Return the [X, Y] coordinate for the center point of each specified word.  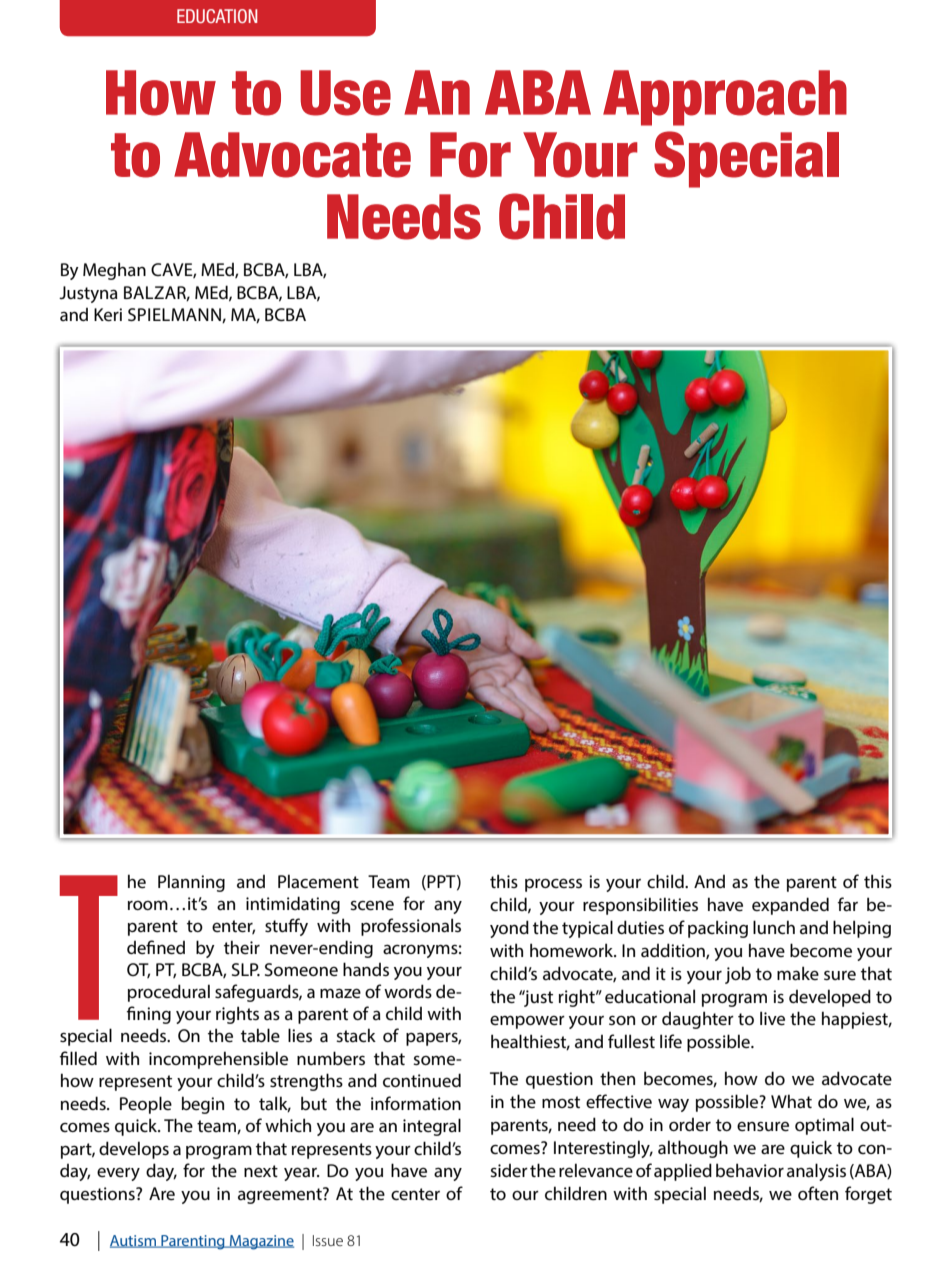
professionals [411, 927]
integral [432, 1127]
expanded [790, 906]
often [818, 1193]
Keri [108, 314]
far [848, 904]
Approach [725, 98]
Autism [134, 1241]
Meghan [114, 271]
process [553, 885]
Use [345, 93]
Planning [191, 883]
